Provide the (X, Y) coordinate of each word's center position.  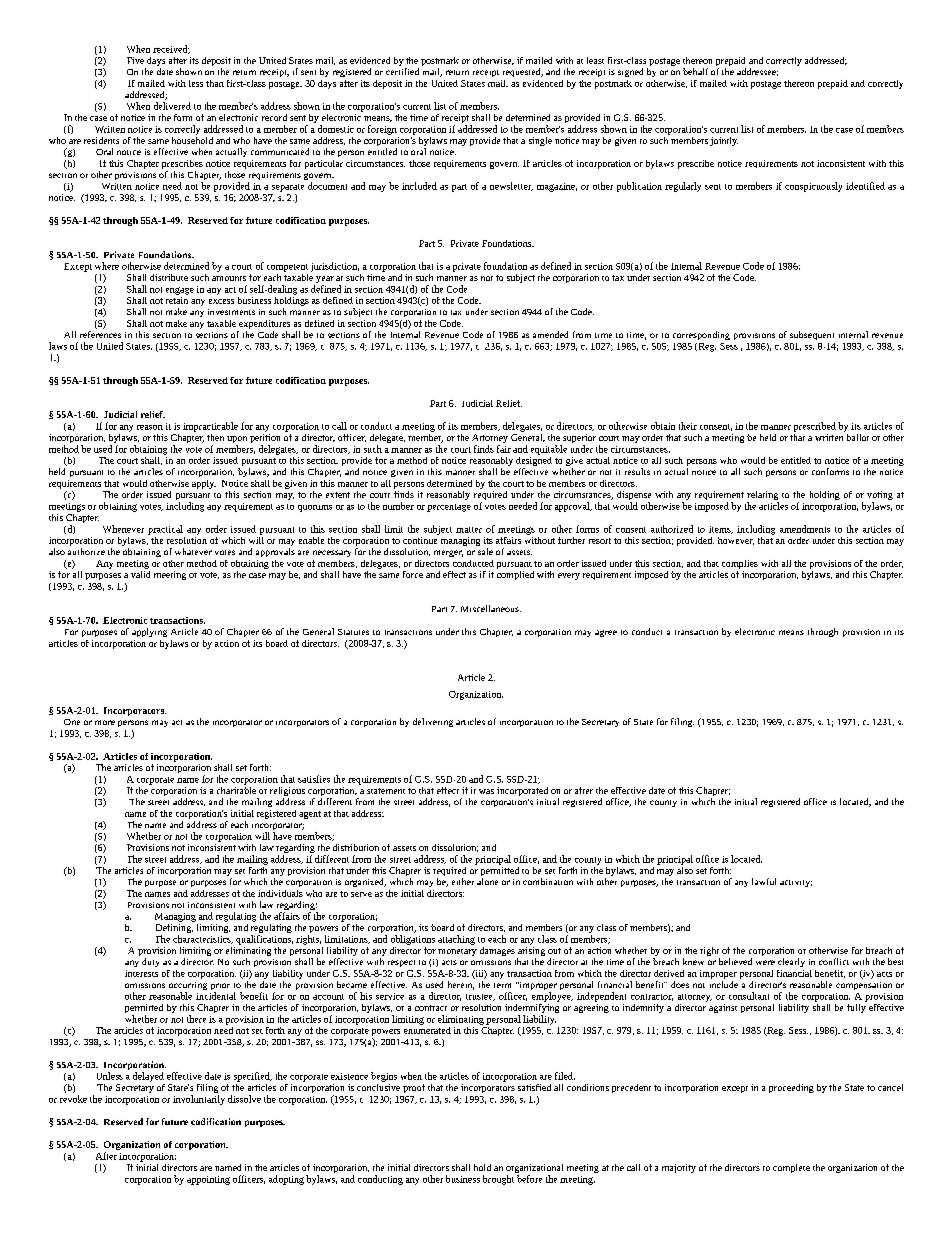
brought (498, 1180)
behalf (695, 71)
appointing (208, 1180)
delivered (172, 106)
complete (791, 1168)
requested (523, 72)
